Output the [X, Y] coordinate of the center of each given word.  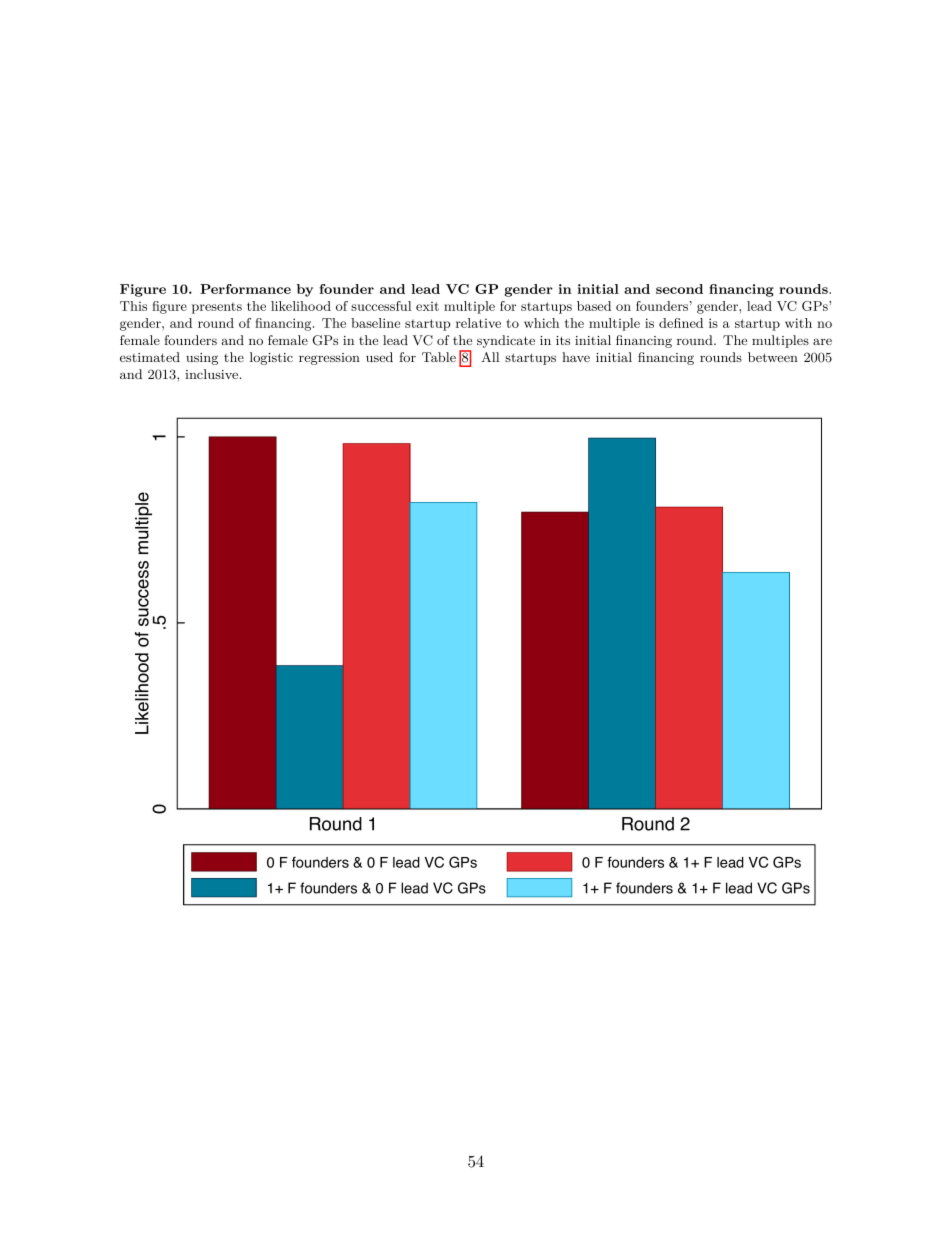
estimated [150, 357]
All [490, 357]
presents [217, 308]
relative [478, 323]
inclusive [211, 374]
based [594, 306]
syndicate [506, 341]
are [822, 341]
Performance [245, 289]
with [798, 323]
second [679, 289]
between [773, 357]
